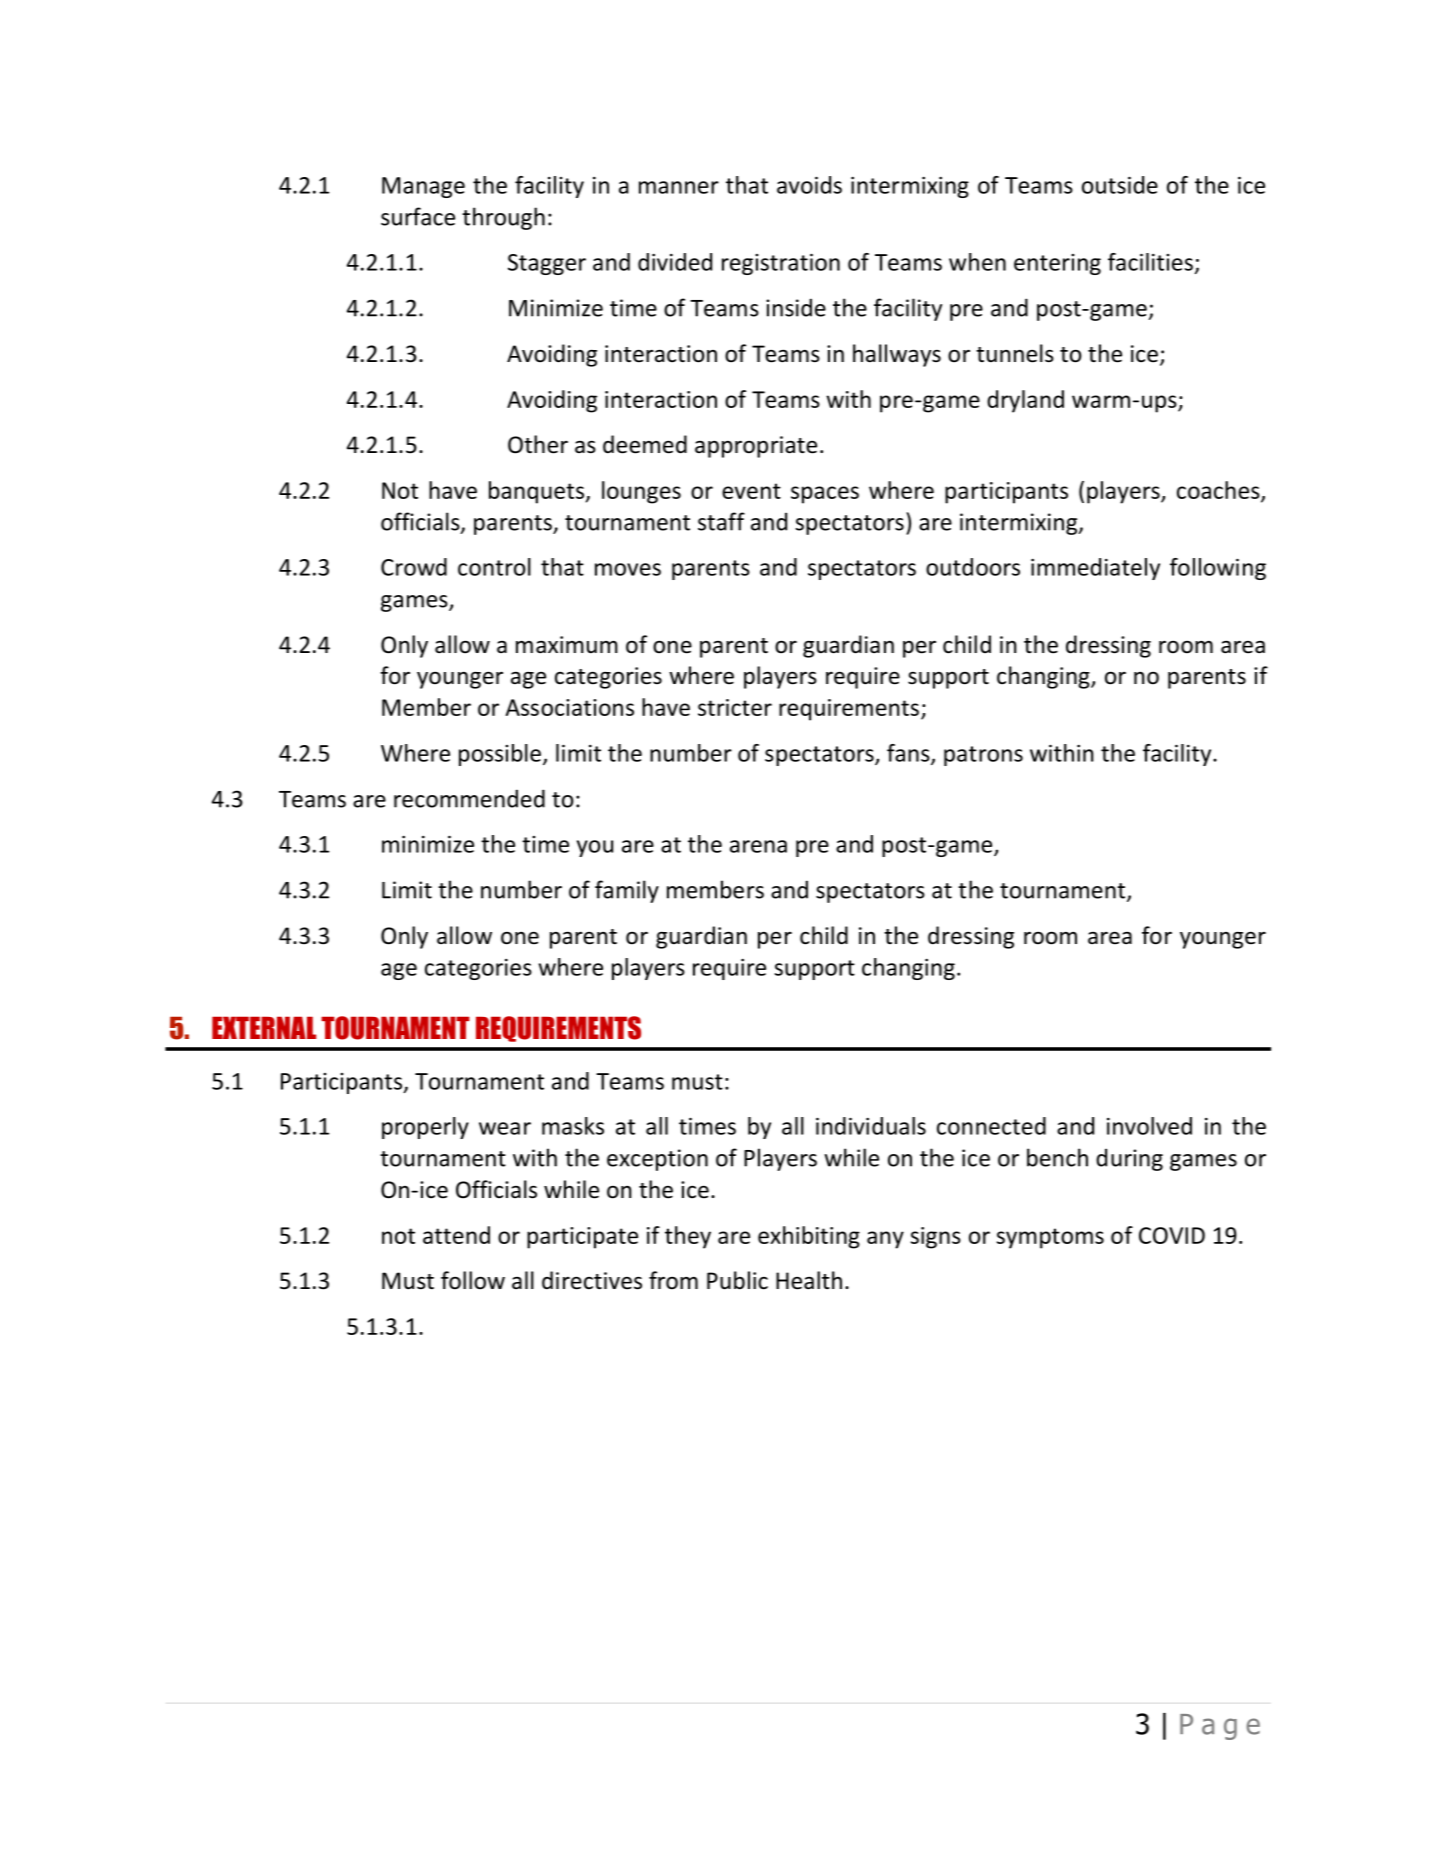  I want to click on possible, so click(500, 755).
